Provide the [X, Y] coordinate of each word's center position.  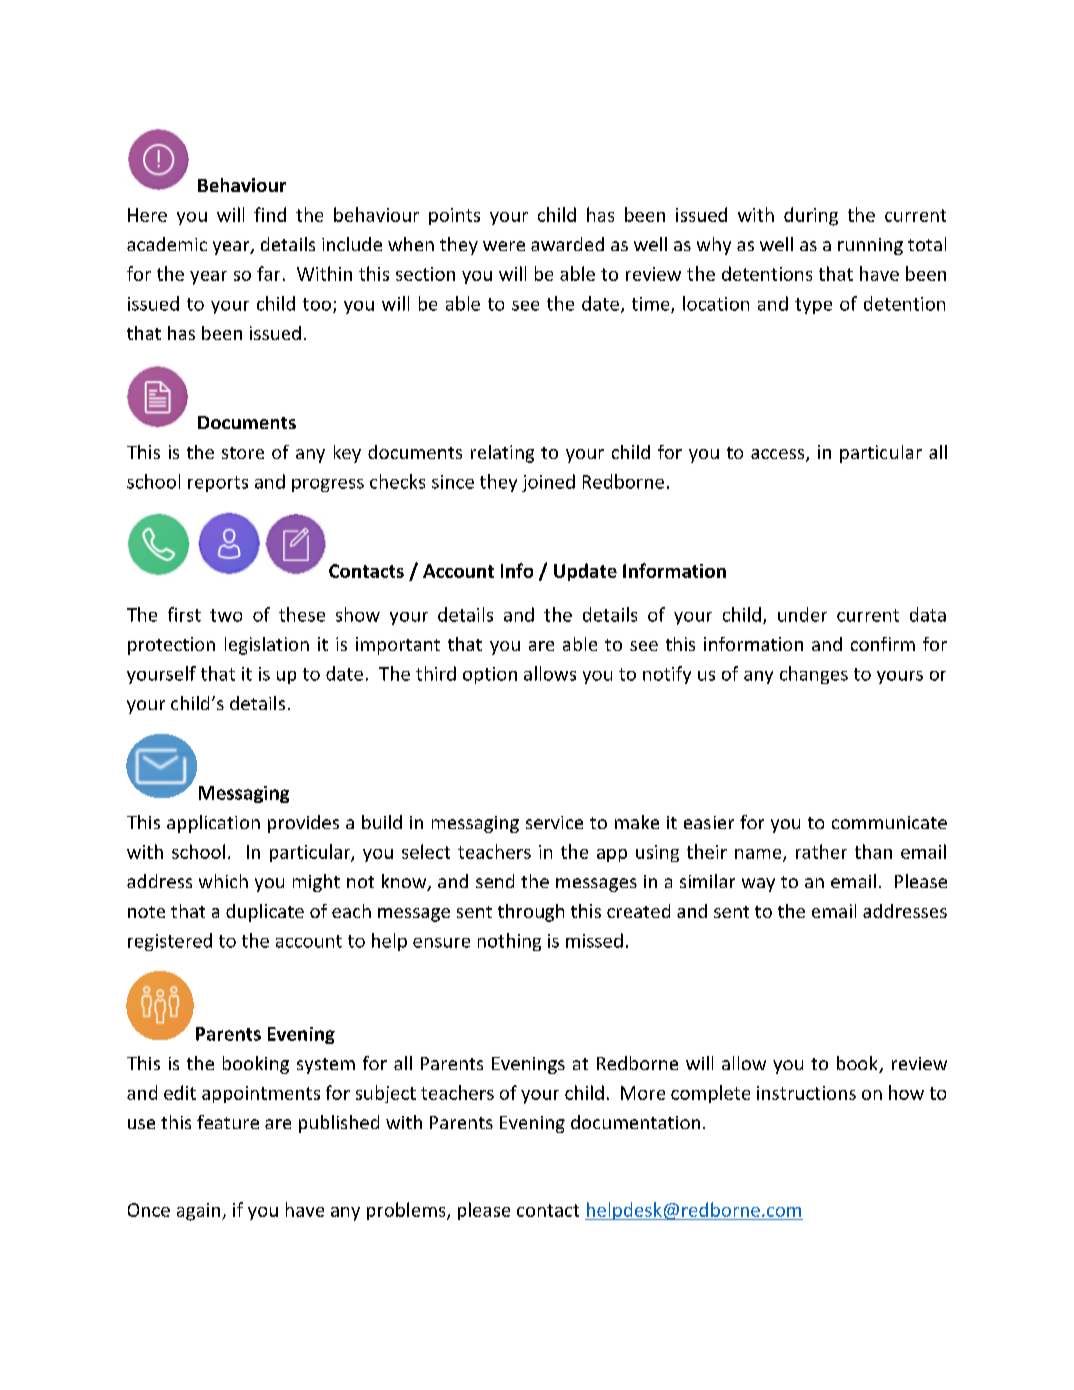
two [226, 615]
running [870, 246]
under [802, 614]
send [495, 881]
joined [548, 483]
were [504, 246]
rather [821, 851]
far [268, 273]
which [223, 881]
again [200, 1212]
